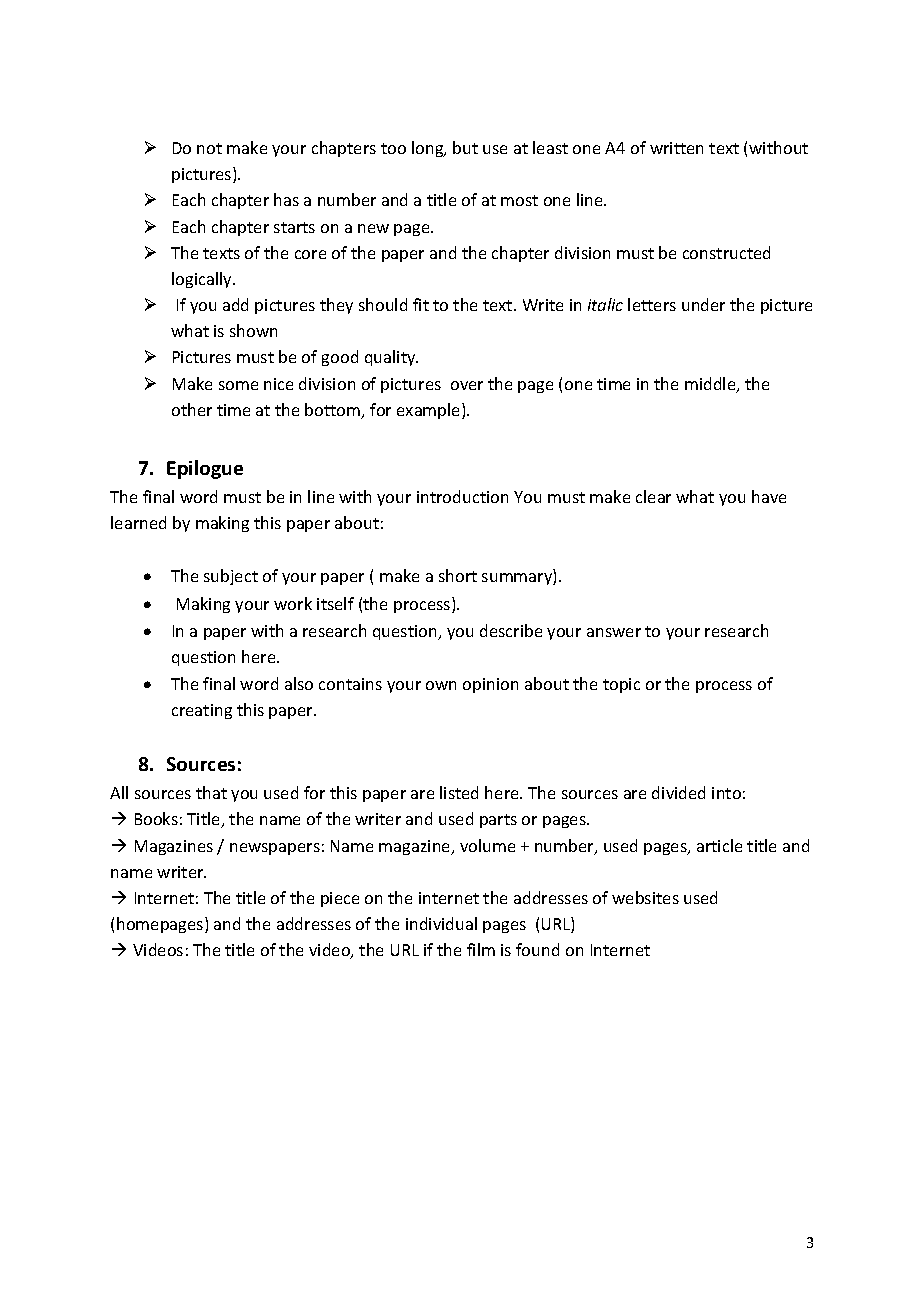 The height and width of the image is (1308, 924). Describe the element at coordinates (340, 899) in the image. I see `piece` at that location.
